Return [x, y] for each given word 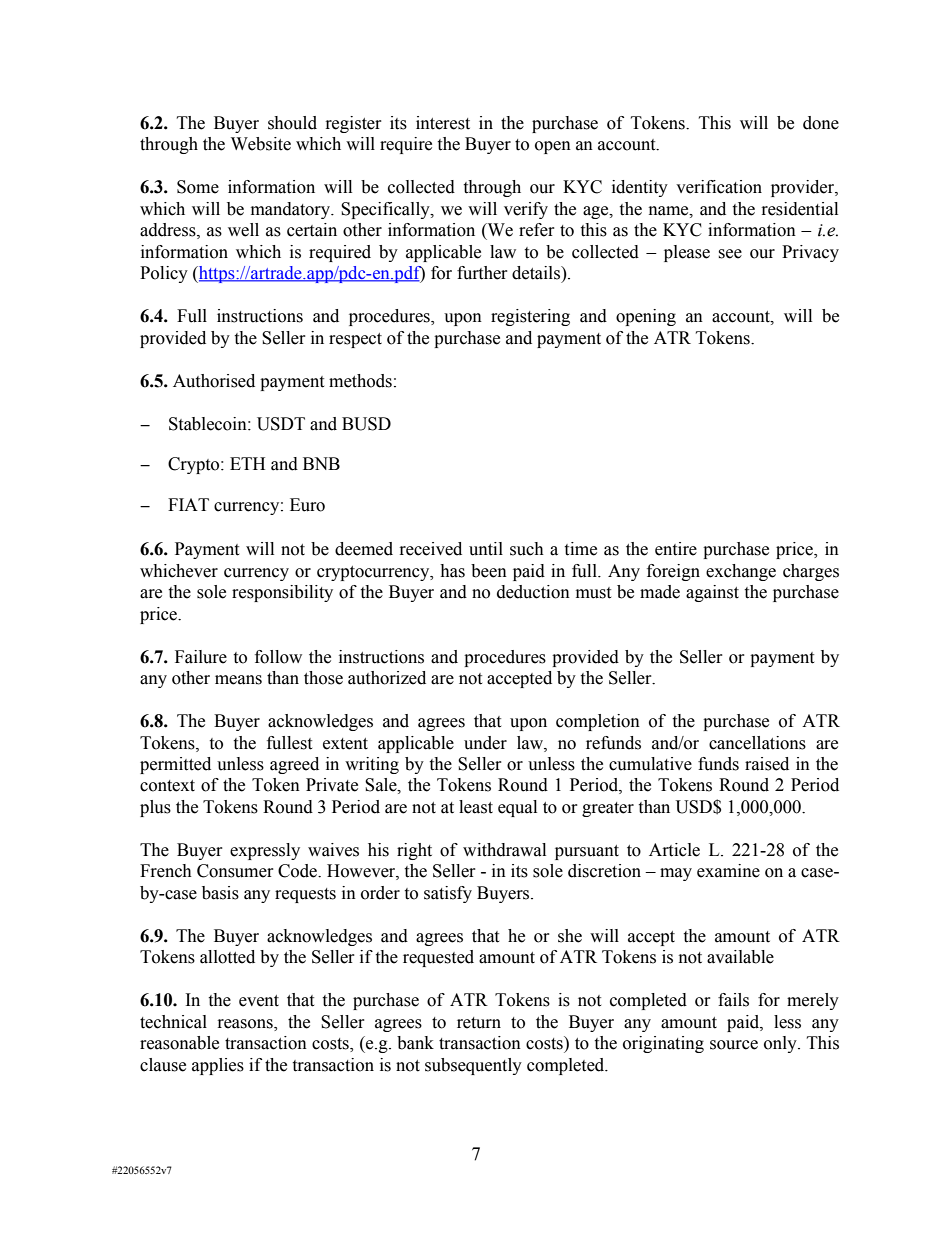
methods [360, 381]
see [730, 254]
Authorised [214, 381]
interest [443, 123]
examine [728, 871]
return [479, 1023]
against [712, 593]
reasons [246, 1025]
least [476, 807]
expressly [265, 851]
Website [261, 144]
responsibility [282, 593]
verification [719, 187]
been [489, 571]
